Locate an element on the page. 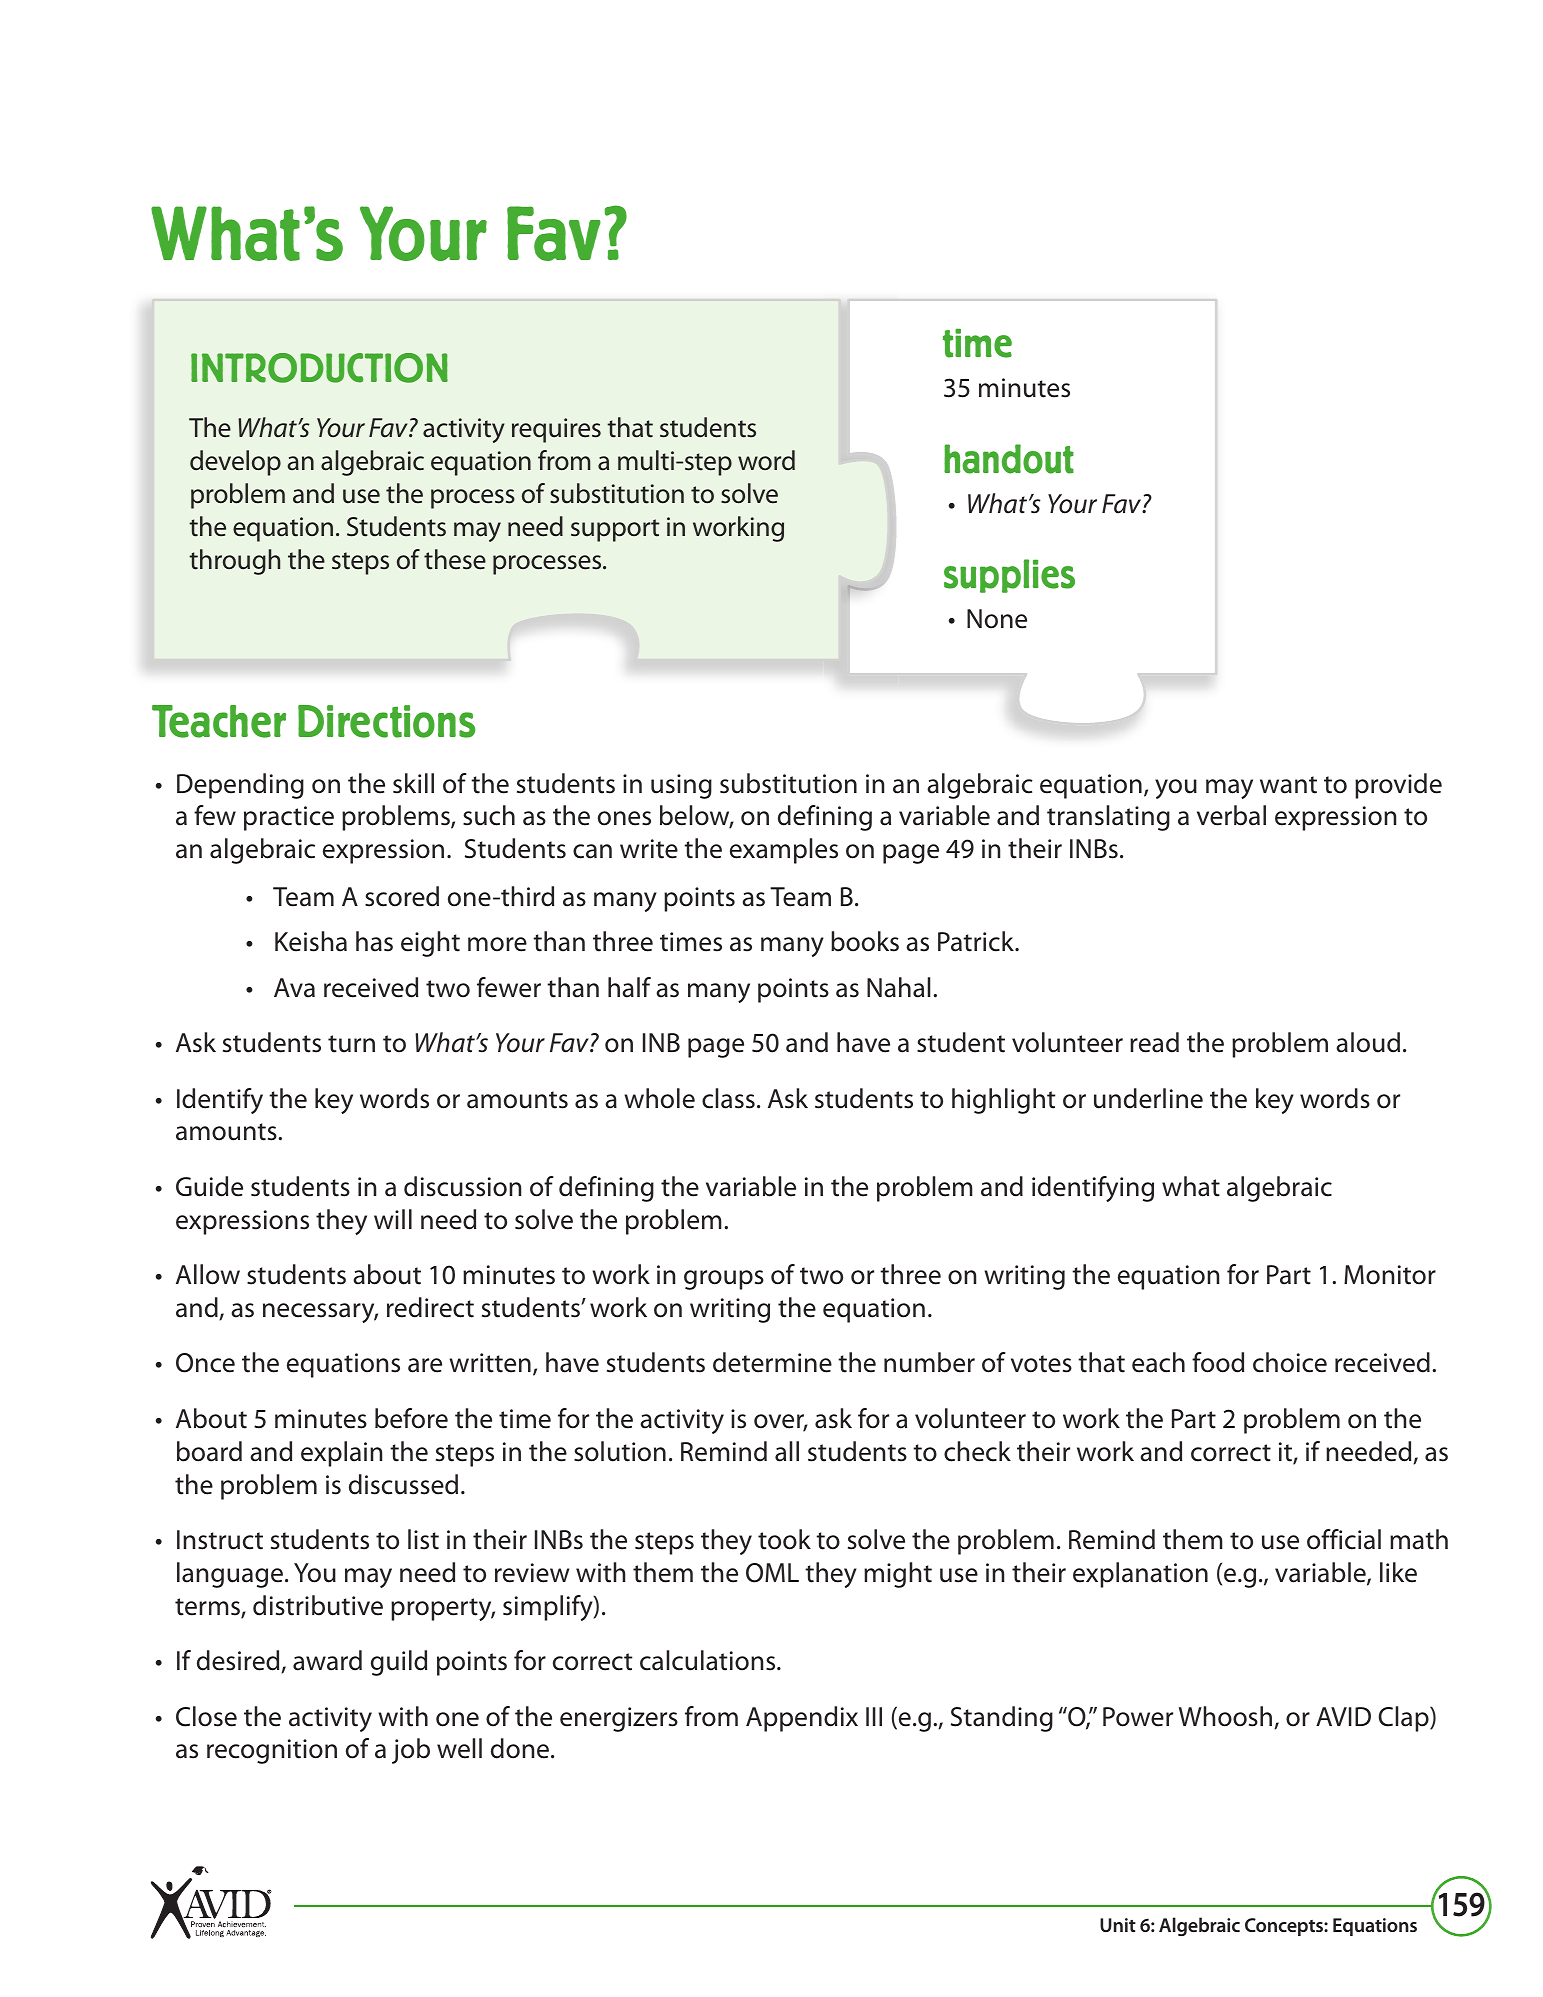 The height and width of the document is (1997, 1543). took is located at coordinates (784, 1539).
